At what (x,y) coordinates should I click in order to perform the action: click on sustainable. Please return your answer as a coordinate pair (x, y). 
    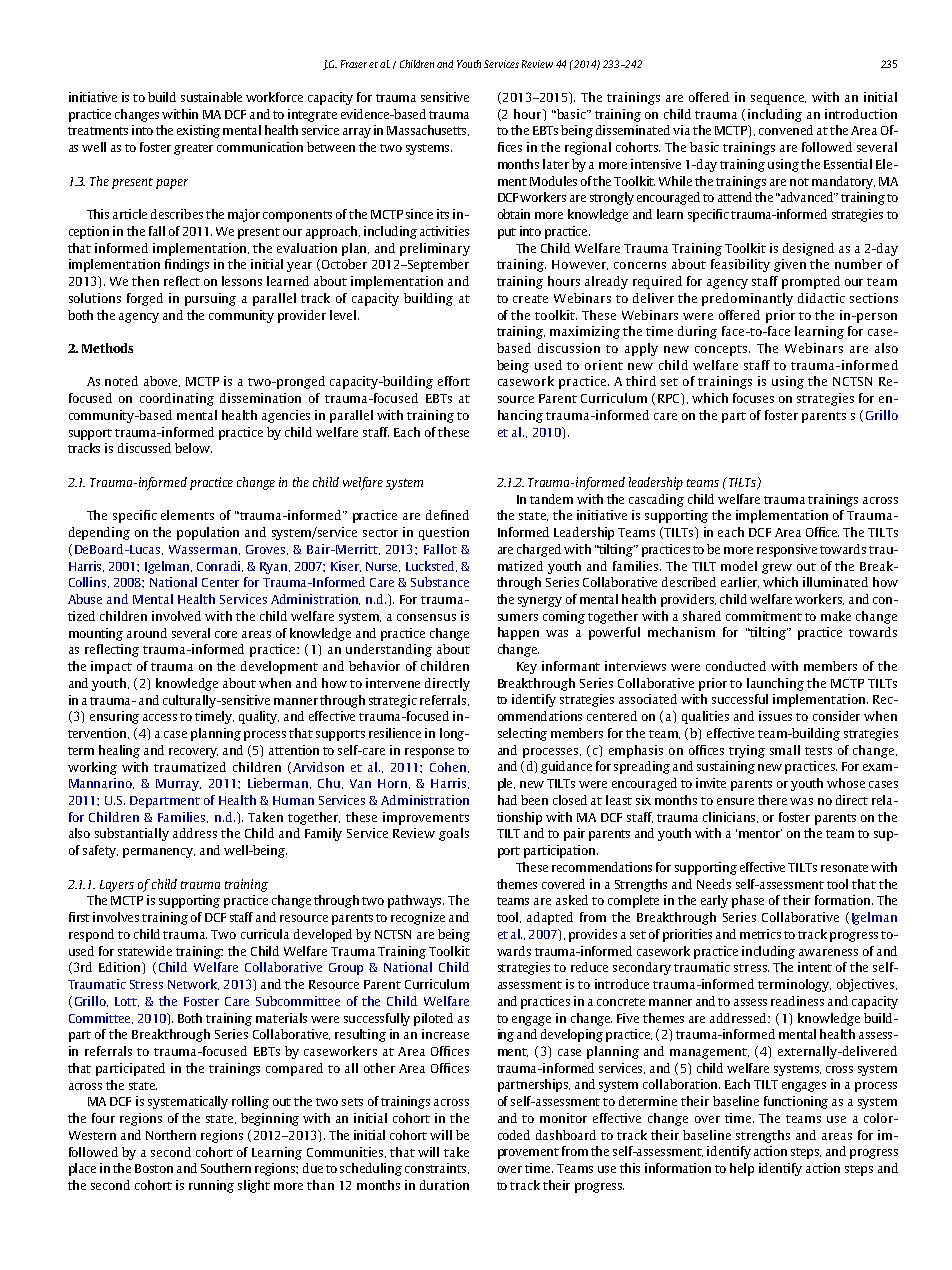
    Looking at the image, I should click on (211, 97).
